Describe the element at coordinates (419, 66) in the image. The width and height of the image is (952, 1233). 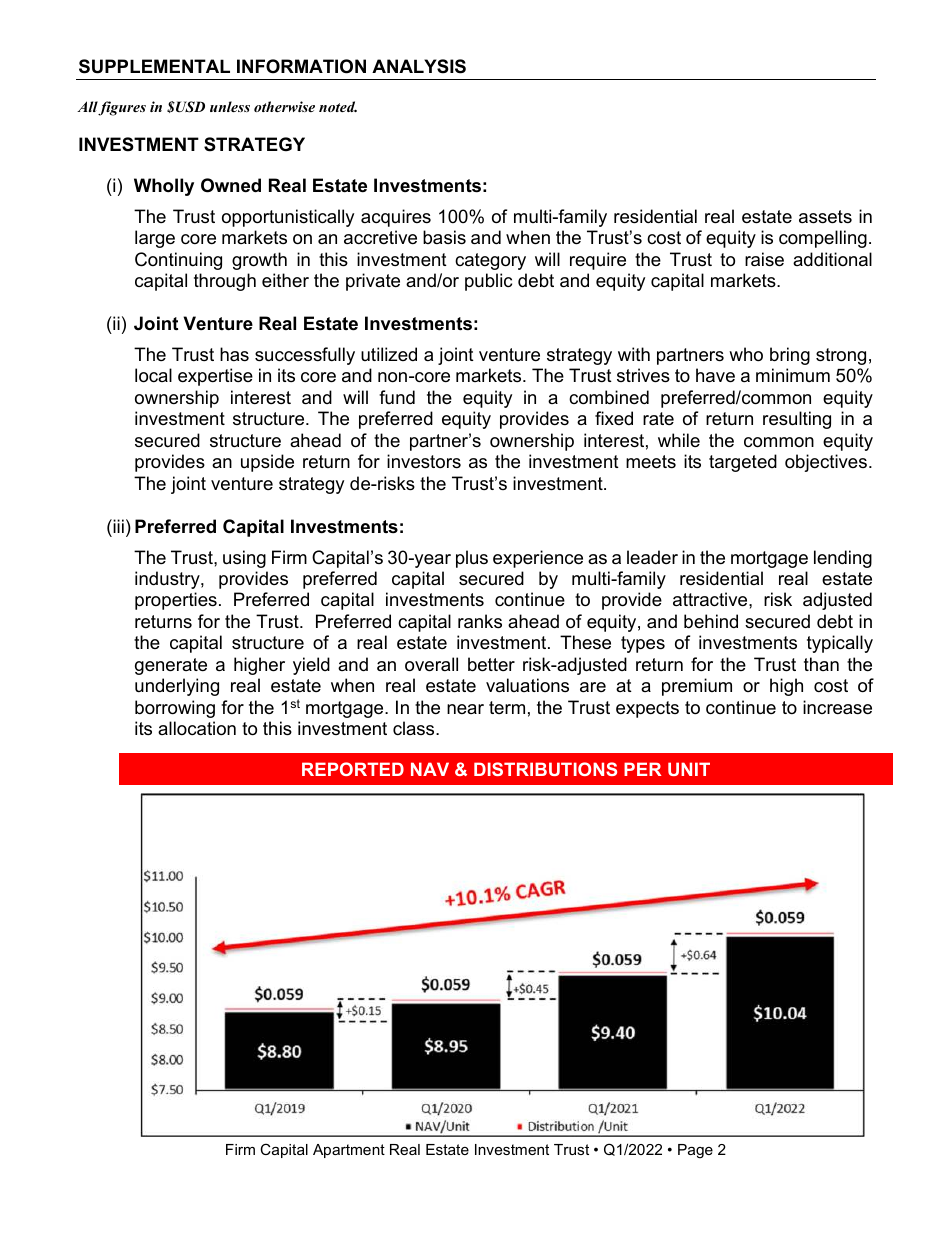
I see `ANALYSIS` at that location.
